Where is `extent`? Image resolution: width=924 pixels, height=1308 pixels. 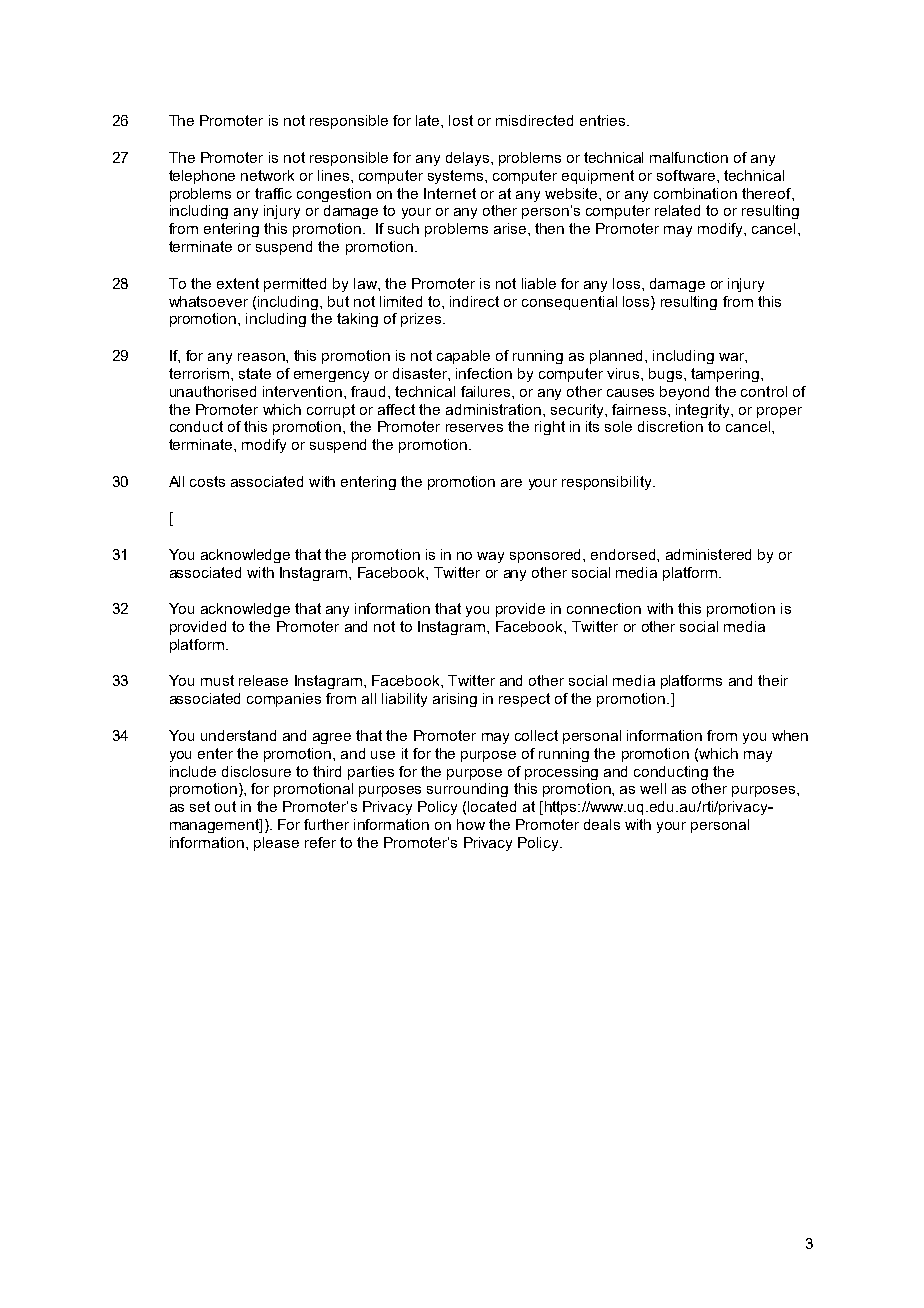
extent is located at coordinates (238, 283).
